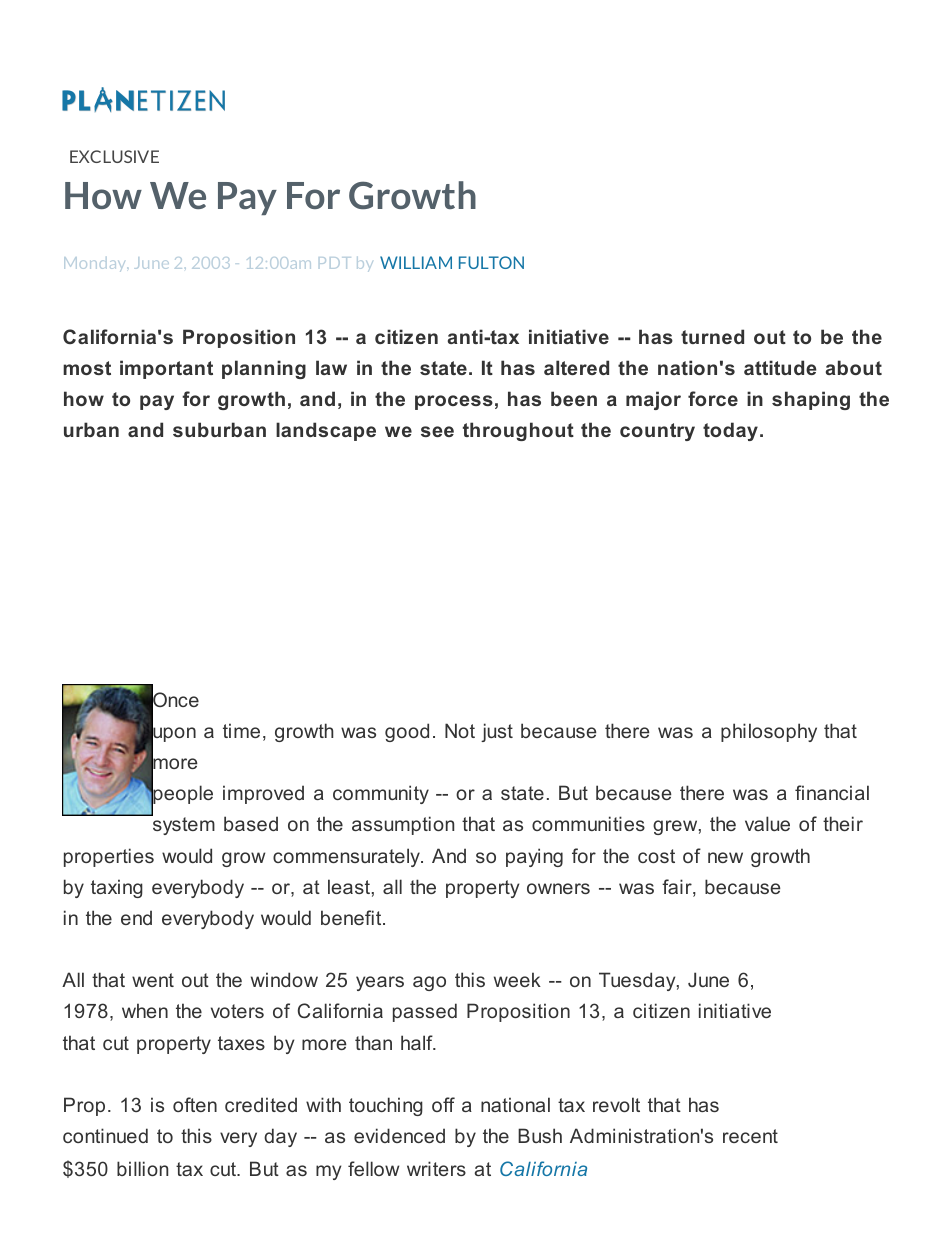 The image size is (952, 1233). I want to click on EXCLUSIVE, so click(114, 156).
